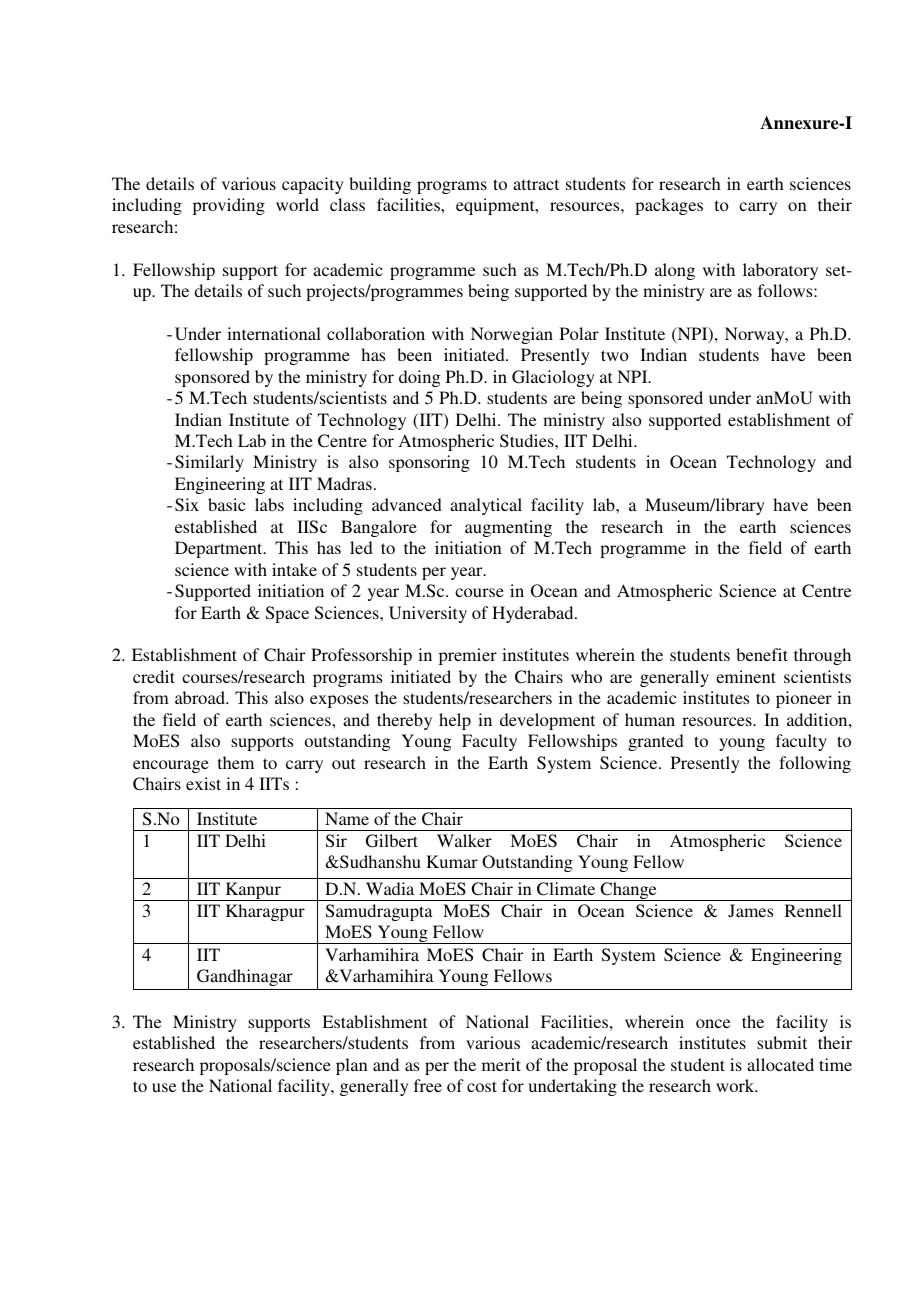 The image size is (924, 1308). Describe the element at coordinates (287, 614) in the image. I see `Space` at that location.
